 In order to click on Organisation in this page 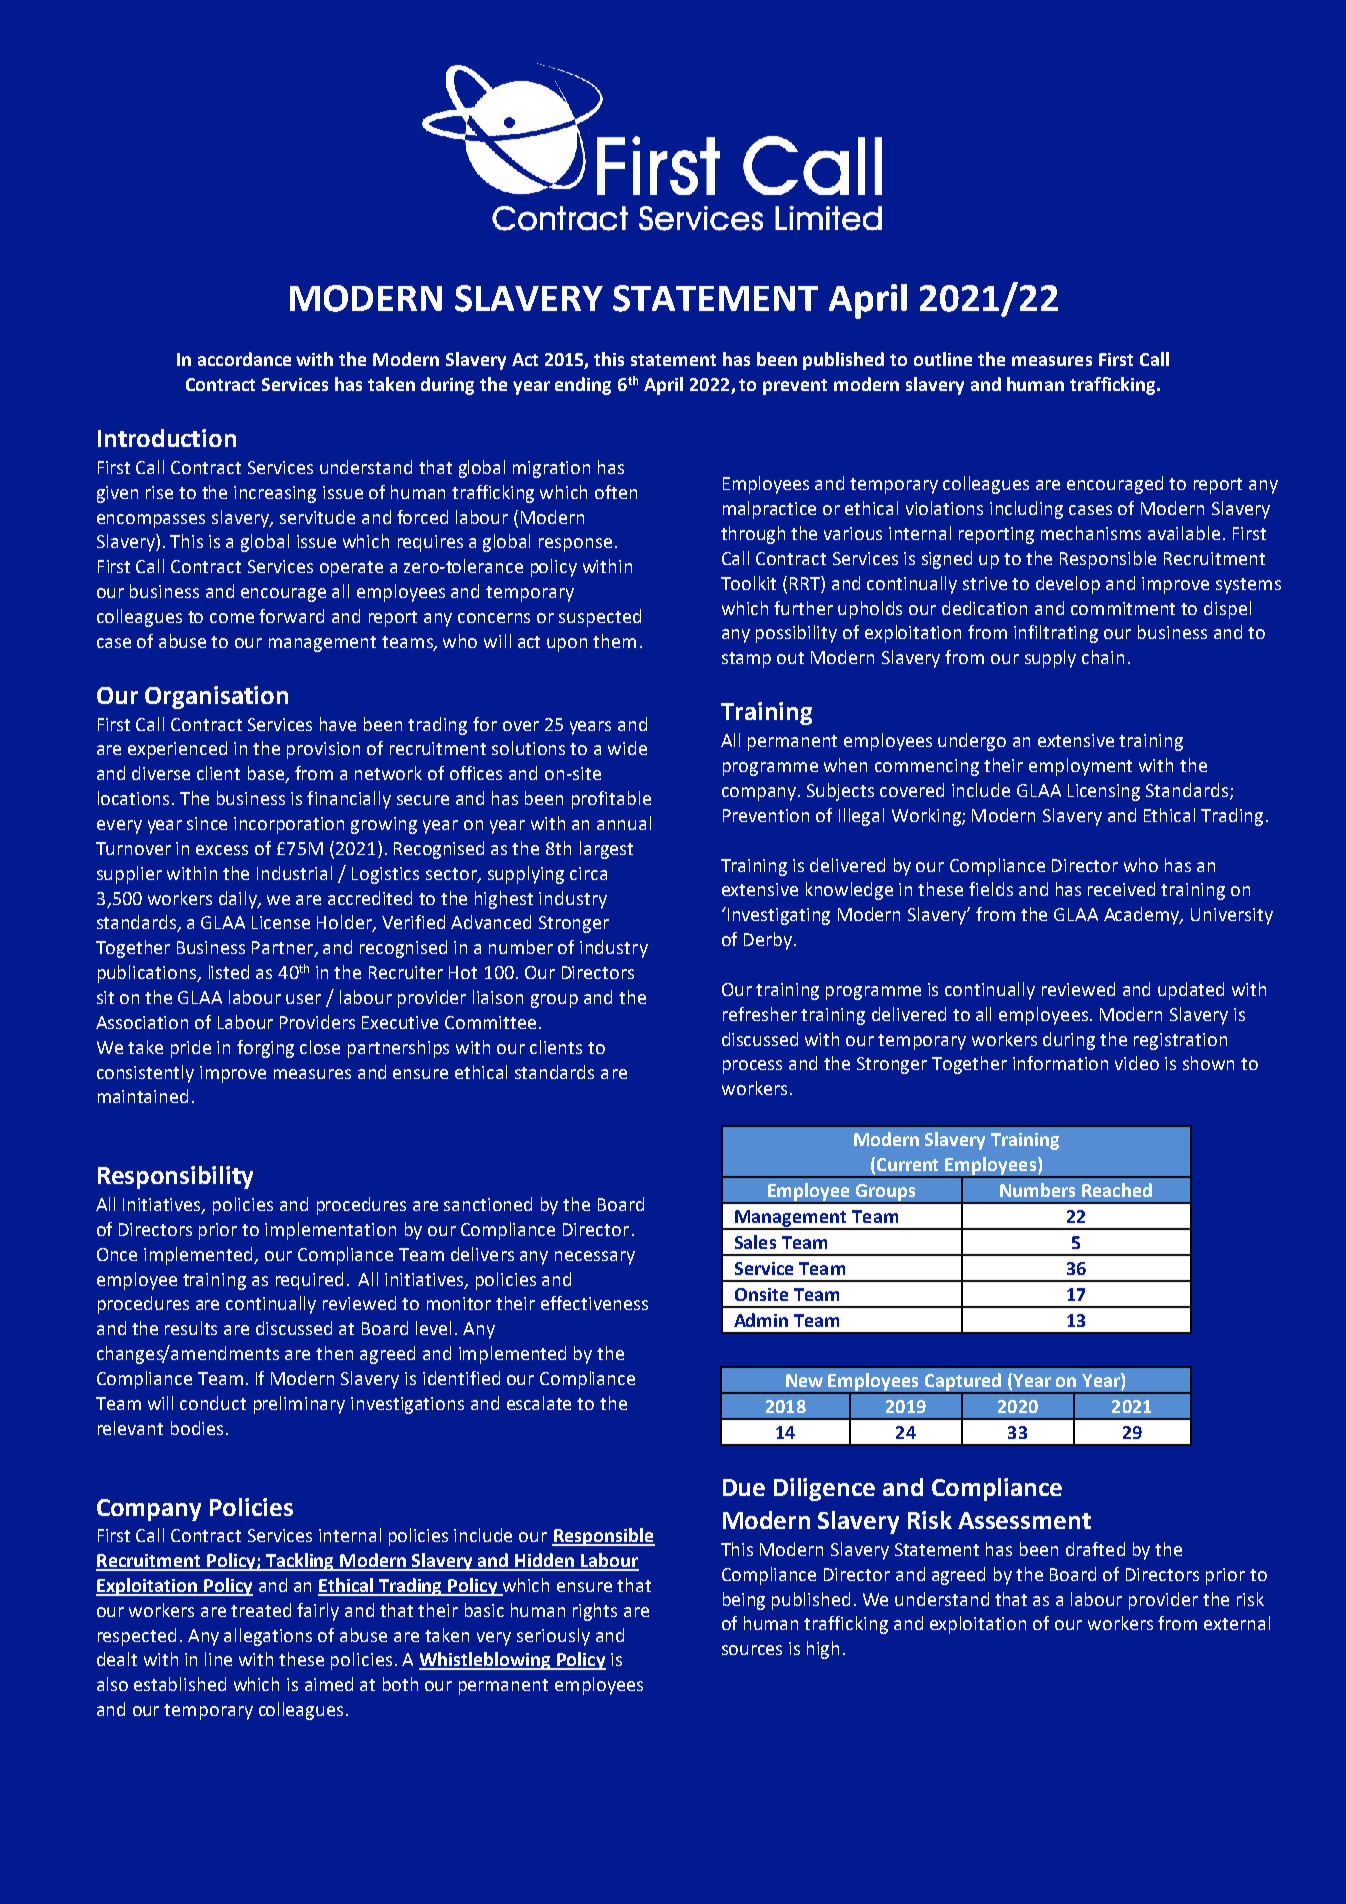, I will do `click(216, 697)`.
